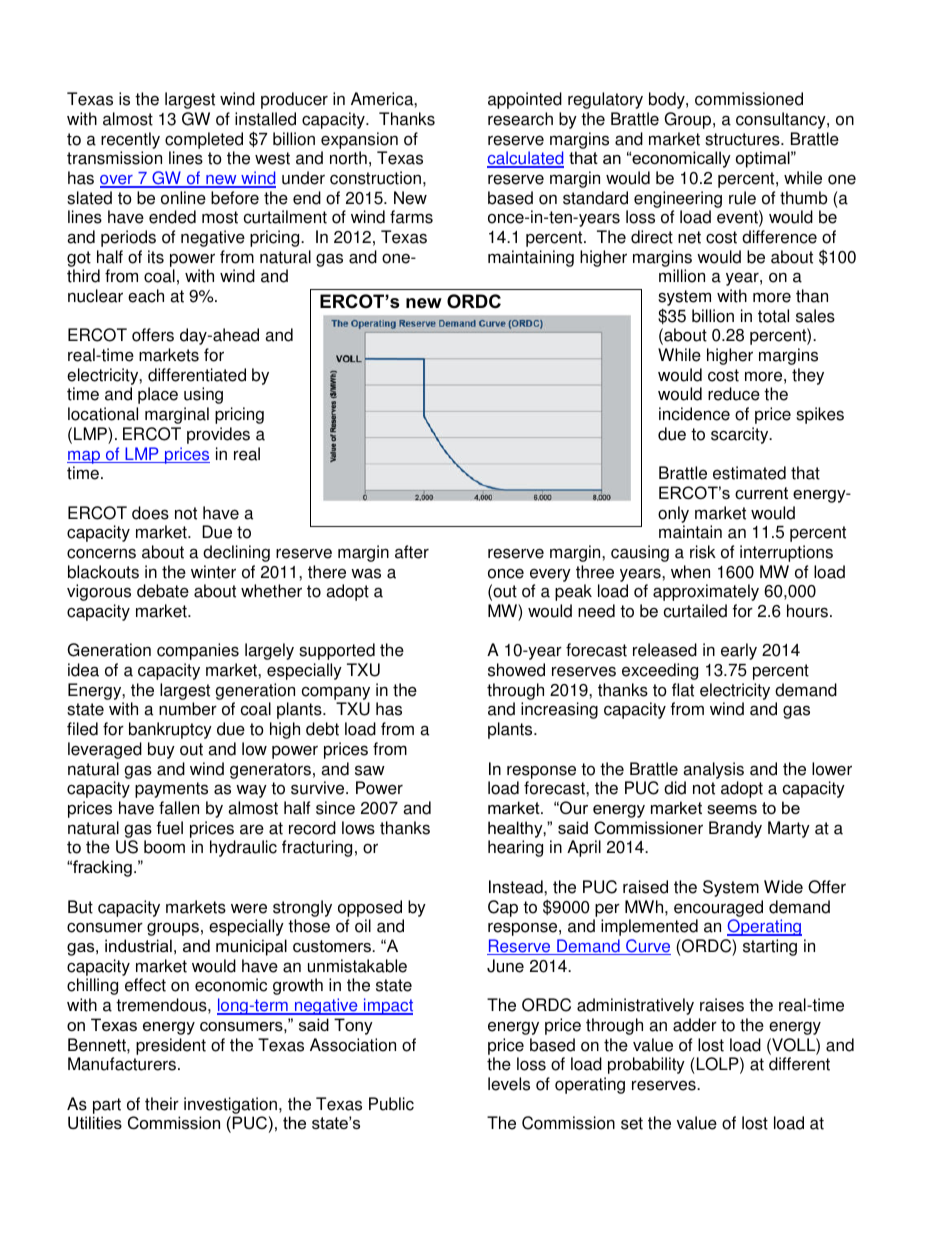  I want to click on research, so click(520, 119).
